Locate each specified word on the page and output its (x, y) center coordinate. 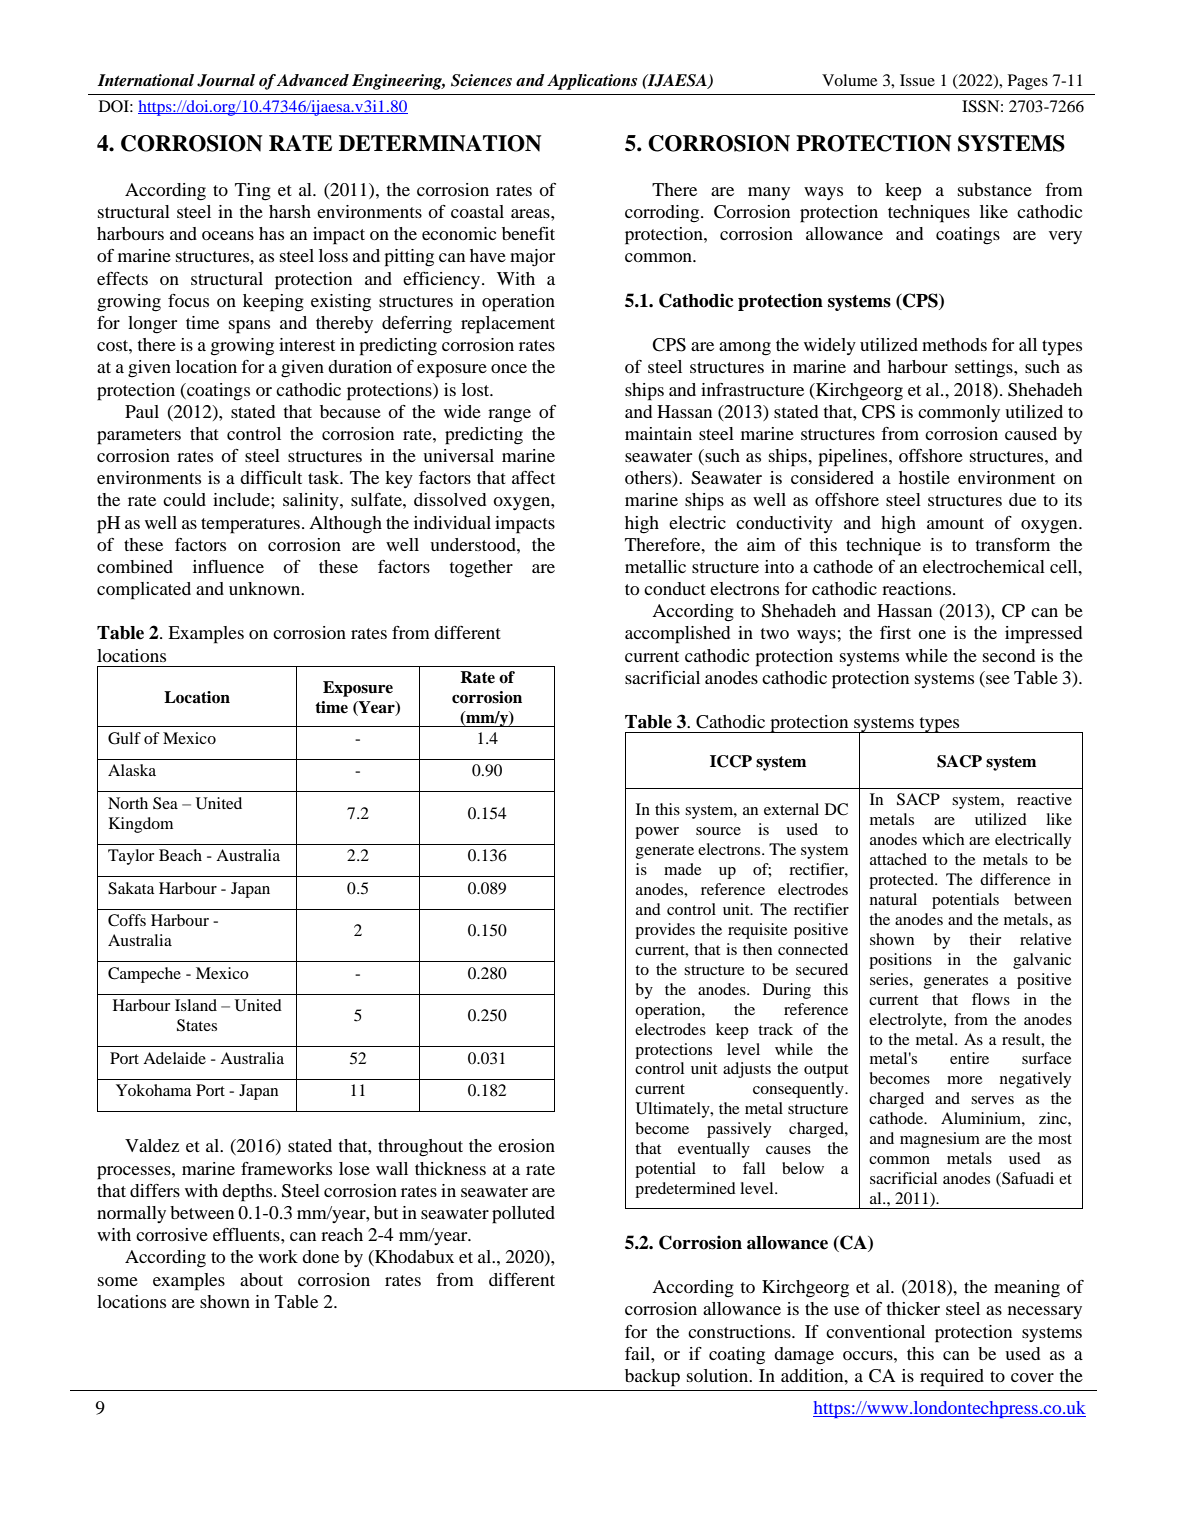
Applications (592, 82)
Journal (226, 80)
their (985, 939)
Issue (917, 80)
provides (665, 931)
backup (652, 1378)
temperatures (250, 526)
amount (955, 523)
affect (533, 477)
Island (196, 1005)
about (261, 1279)
